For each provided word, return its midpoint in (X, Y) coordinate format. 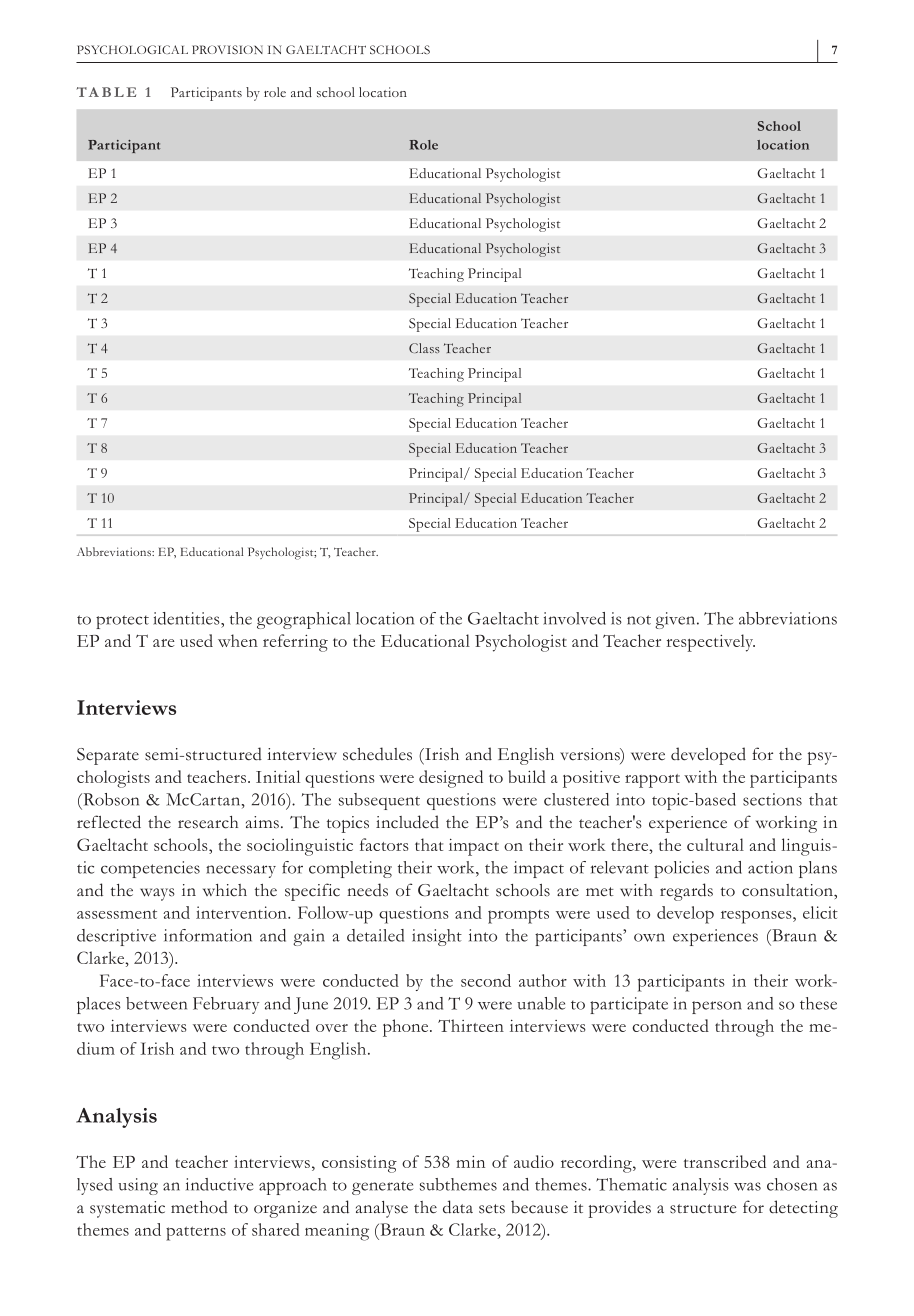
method (199, 1207)
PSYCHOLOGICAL (132, 49)
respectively (710, 643)
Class (424, 348)
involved (574, 618)
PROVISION (227, 49)
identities (187, 618)
